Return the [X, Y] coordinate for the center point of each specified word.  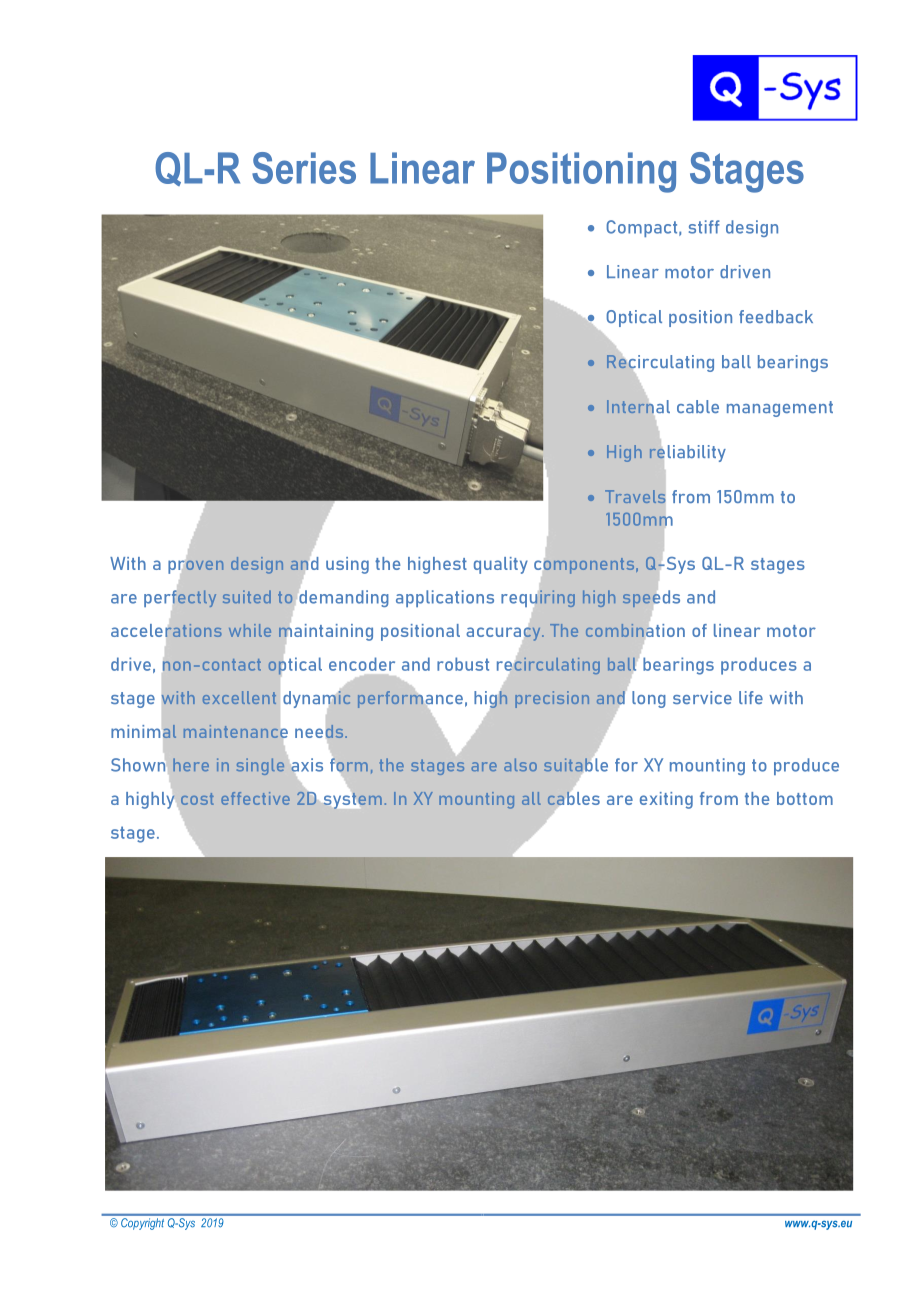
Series [304, 168]
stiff [704, 227]
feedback [776, 316]
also [520, 764]
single [260, 766]
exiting [666, 800]
